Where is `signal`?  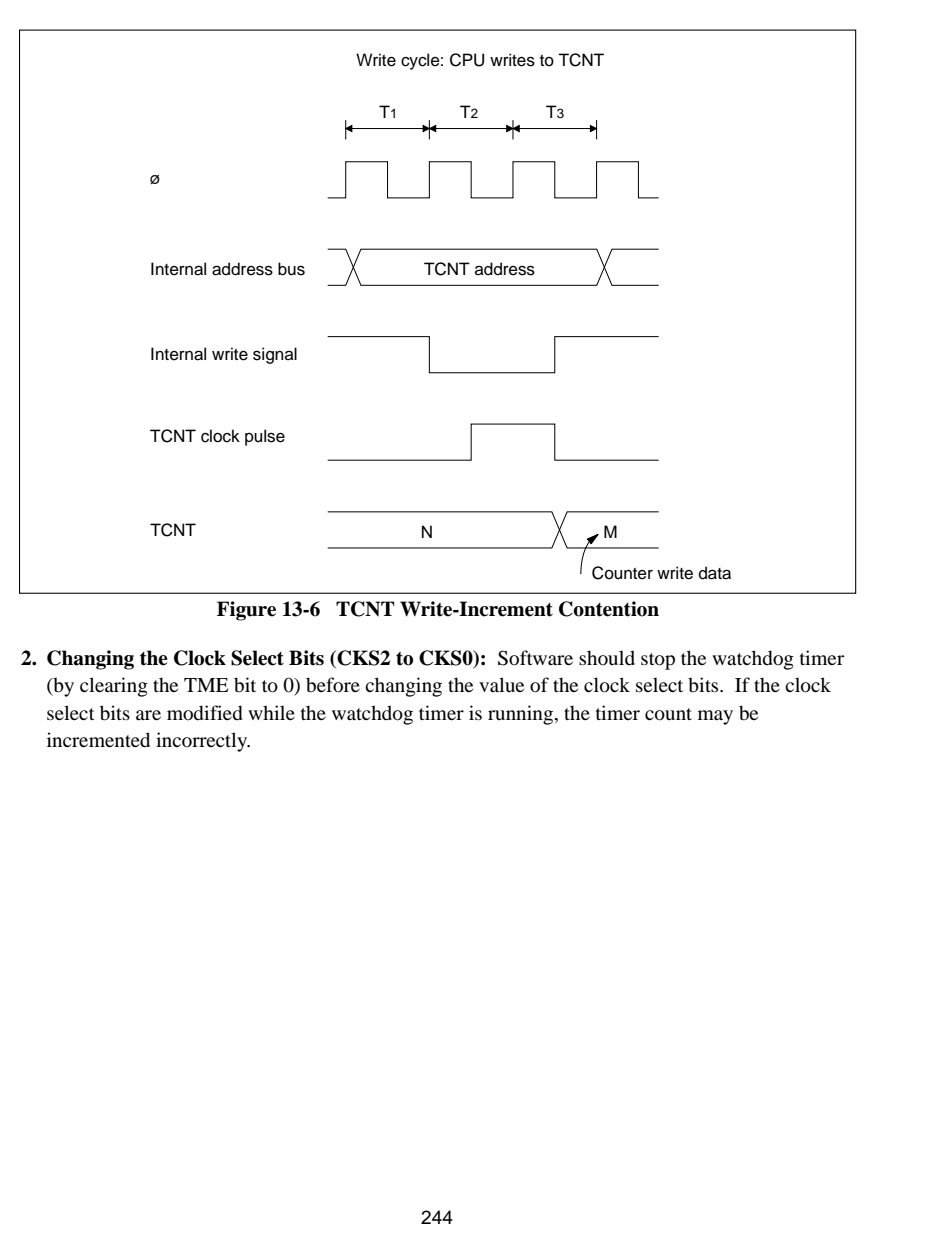 signal is located at coordinates (275, 355).
